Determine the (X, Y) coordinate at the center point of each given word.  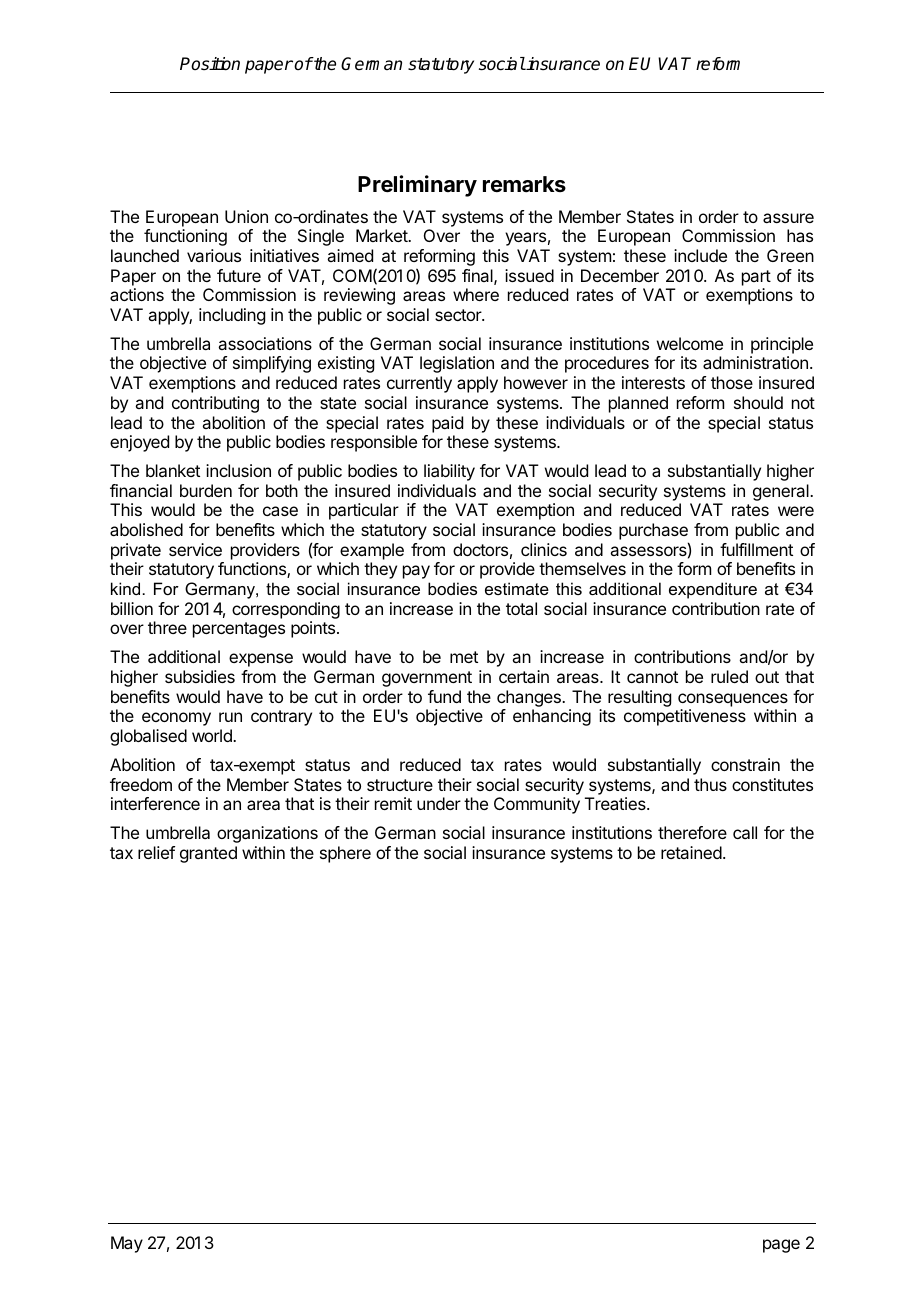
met (464, 657)
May (127, 1244)
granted (208, 854)
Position (210, 64)
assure (788, 218)
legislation (457, 364)
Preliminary (417, 186)
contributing (215, 404)
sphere (345, 854)
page (781, 1246)
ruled (729, 676)
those (732, 382)
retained (691, 852)
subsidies (200, 676)
